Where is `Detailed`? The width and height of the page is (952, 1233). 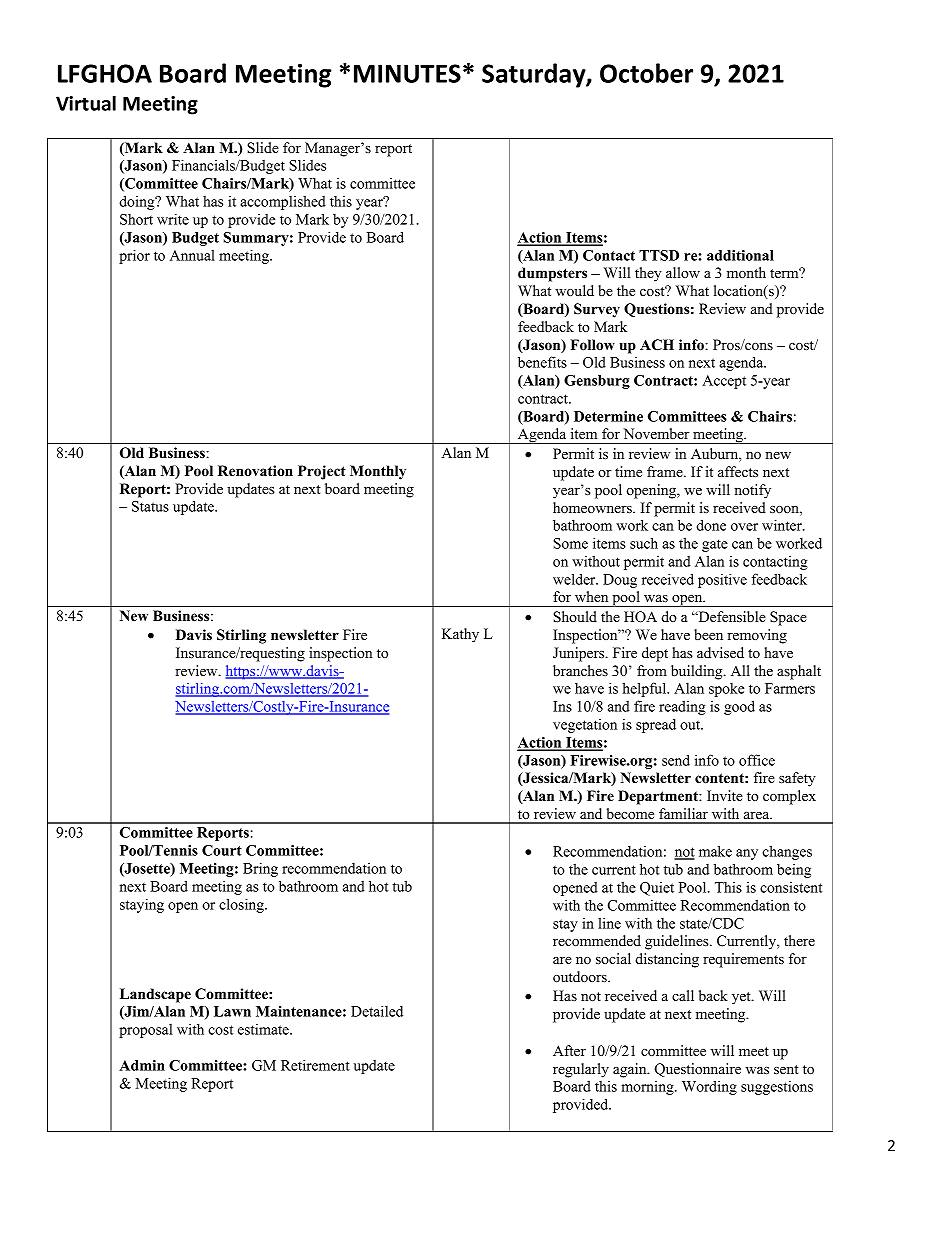 Detailed is located at coordinates (377, 1011).
